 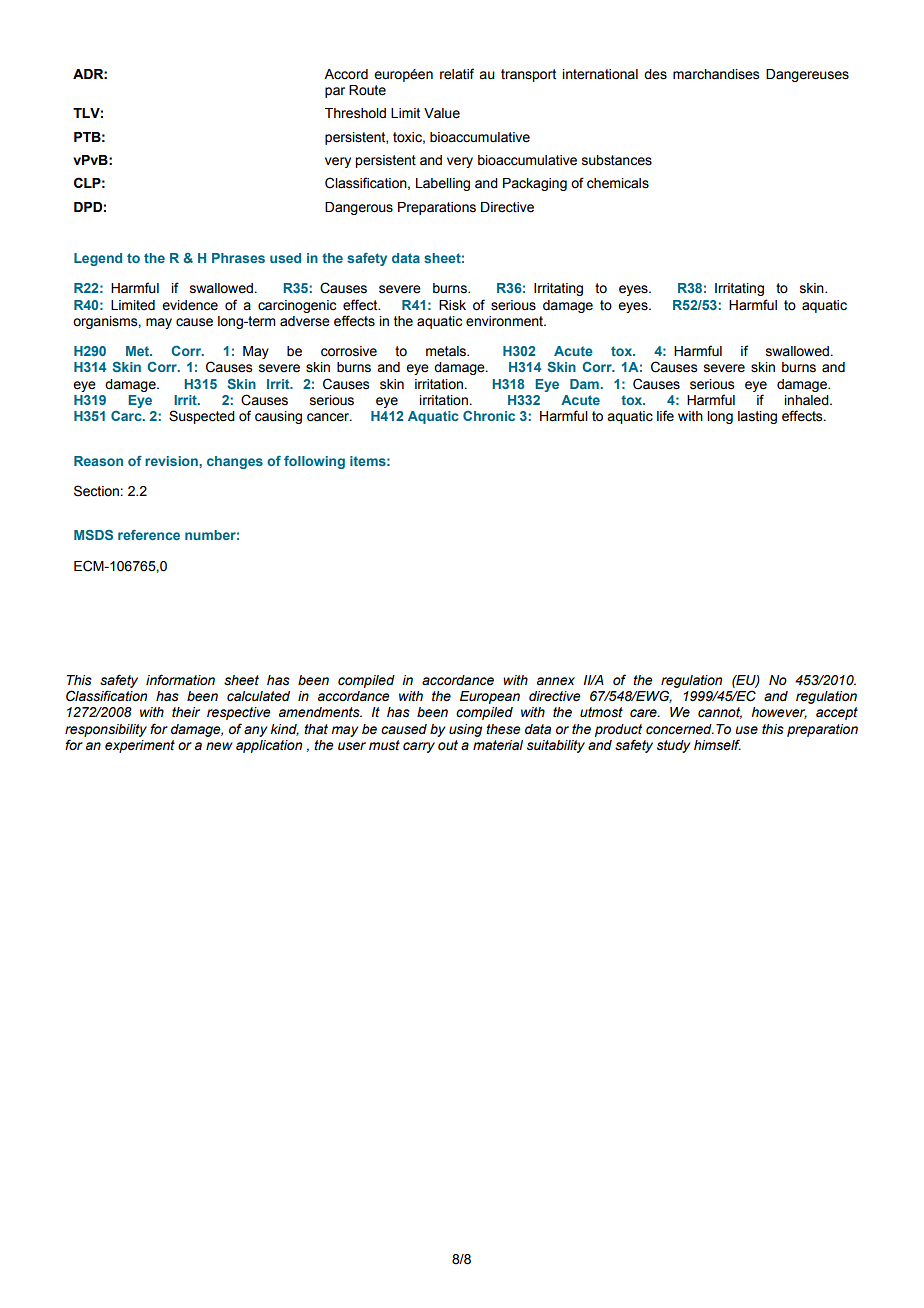 I want to click on lasting, so click(x=757, y=417).
